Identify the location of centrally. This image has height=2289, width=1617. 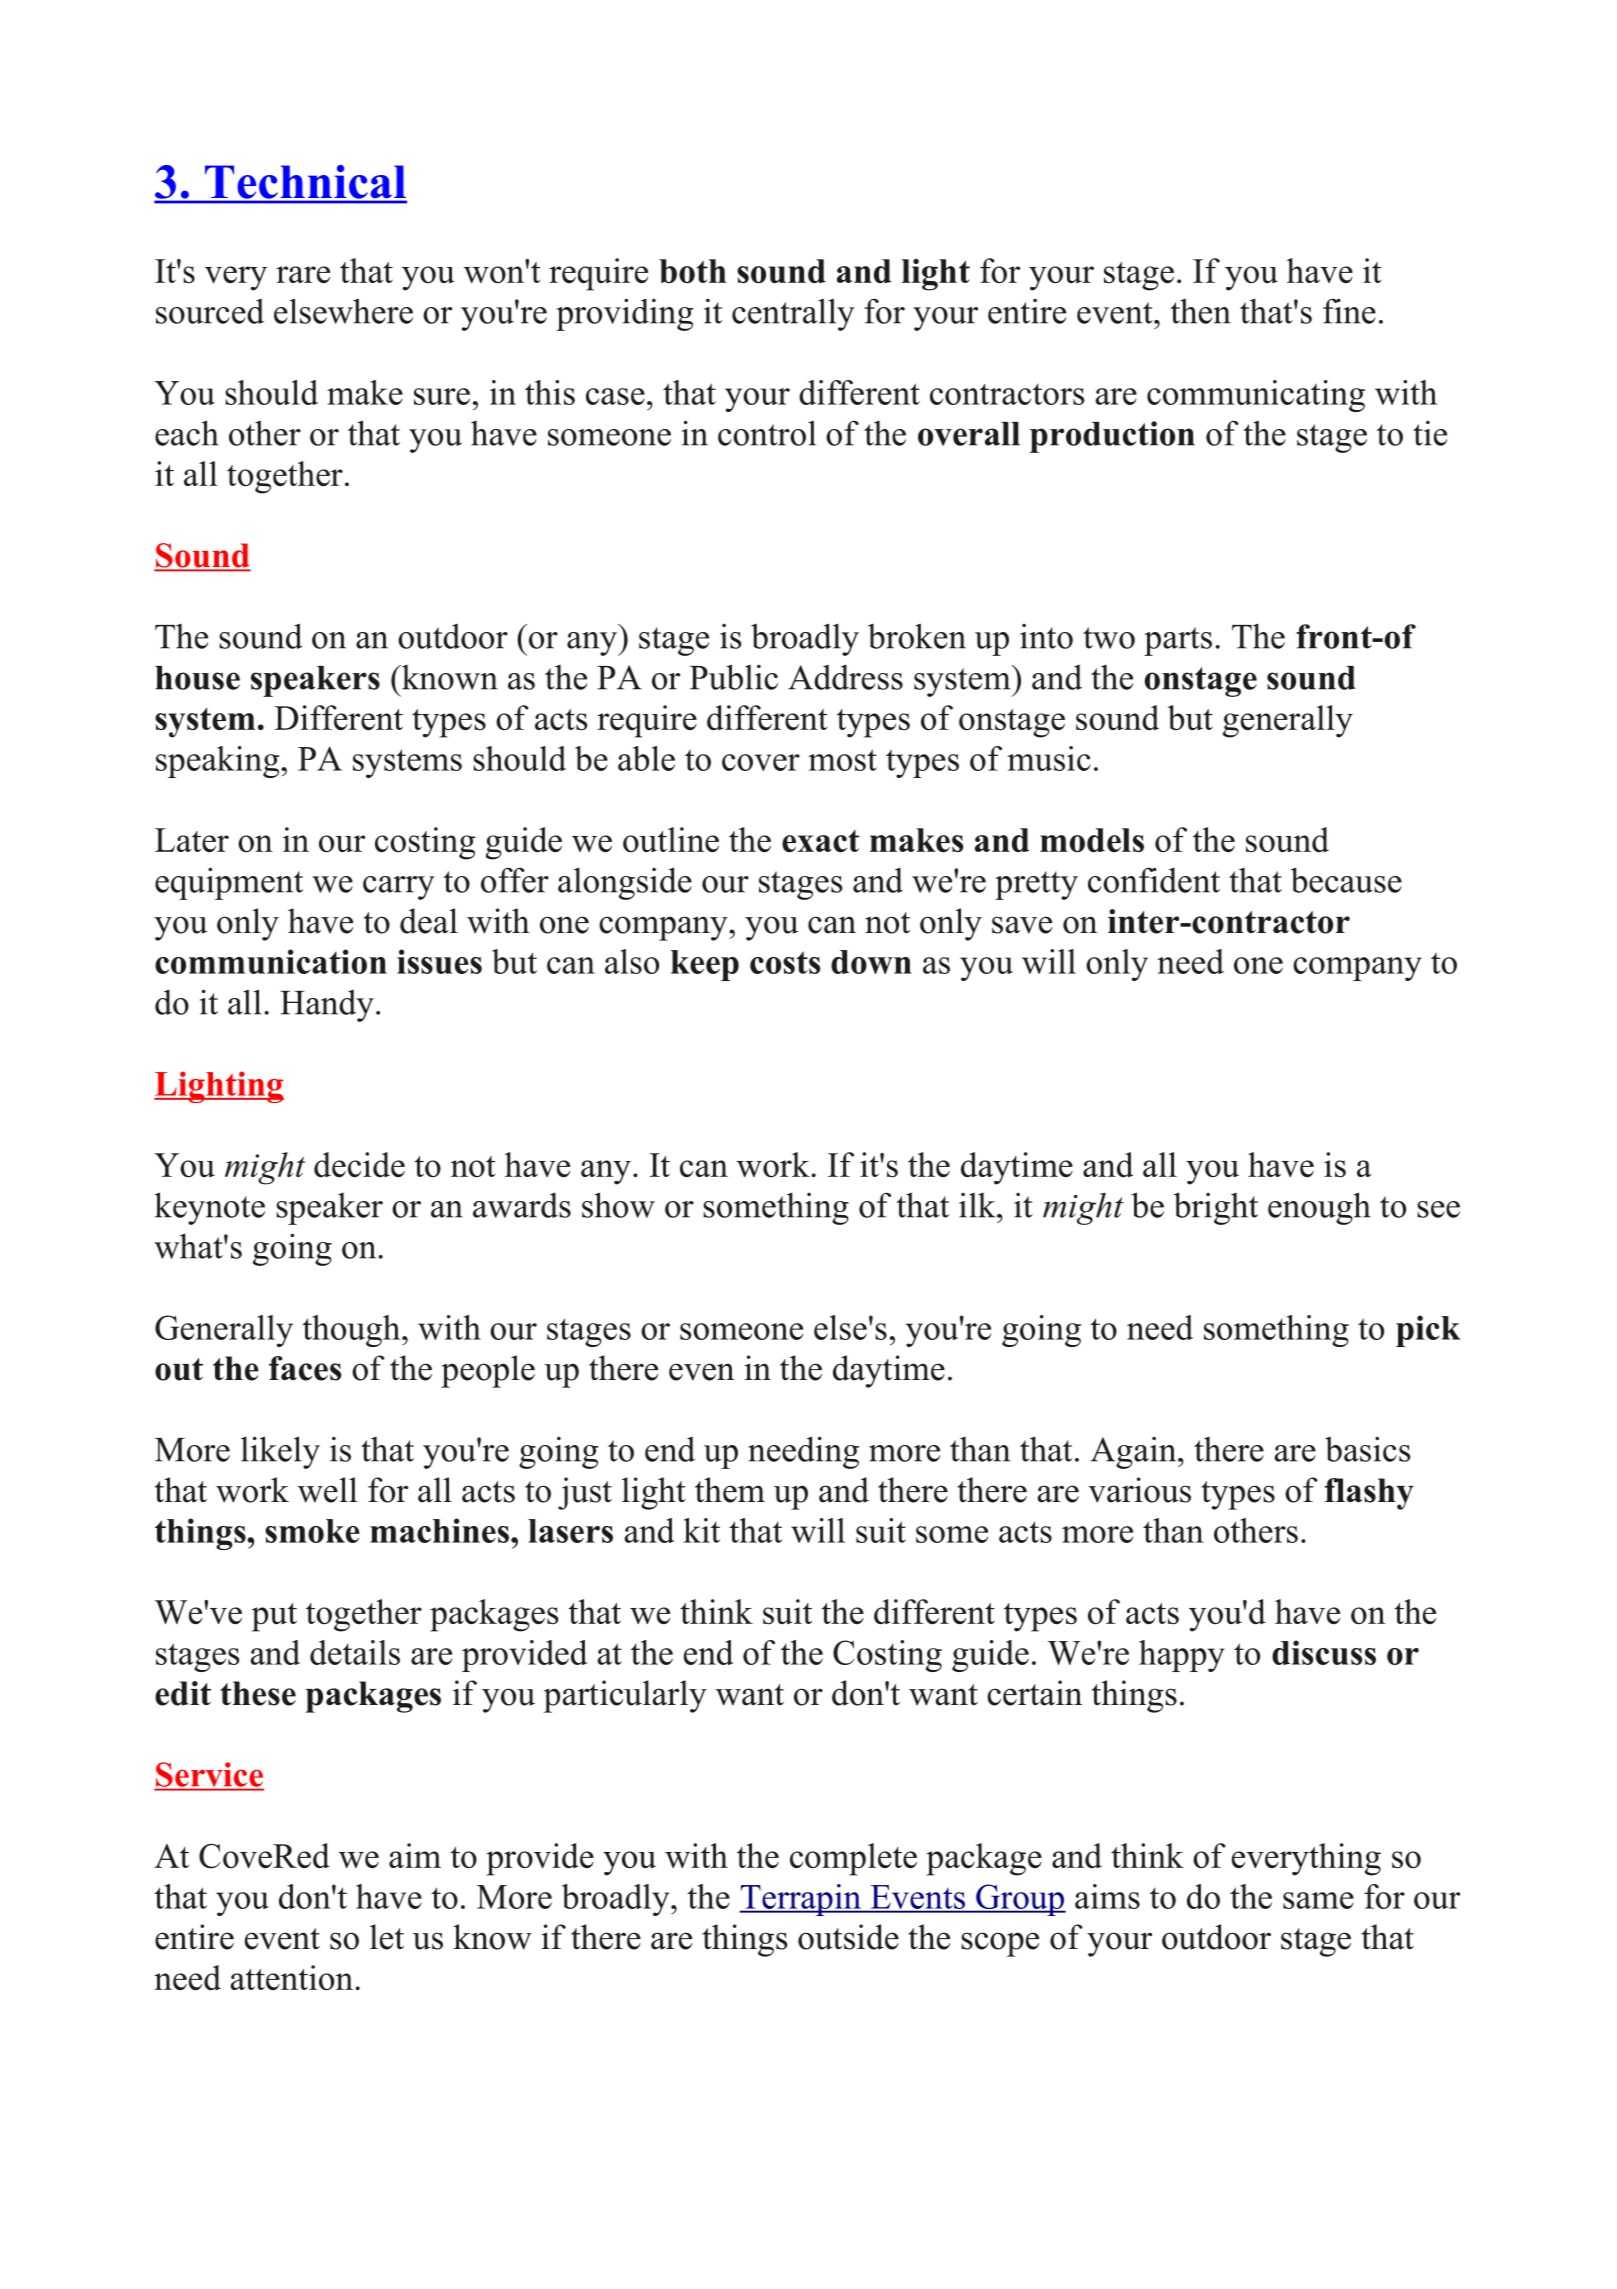
(793, 314).
